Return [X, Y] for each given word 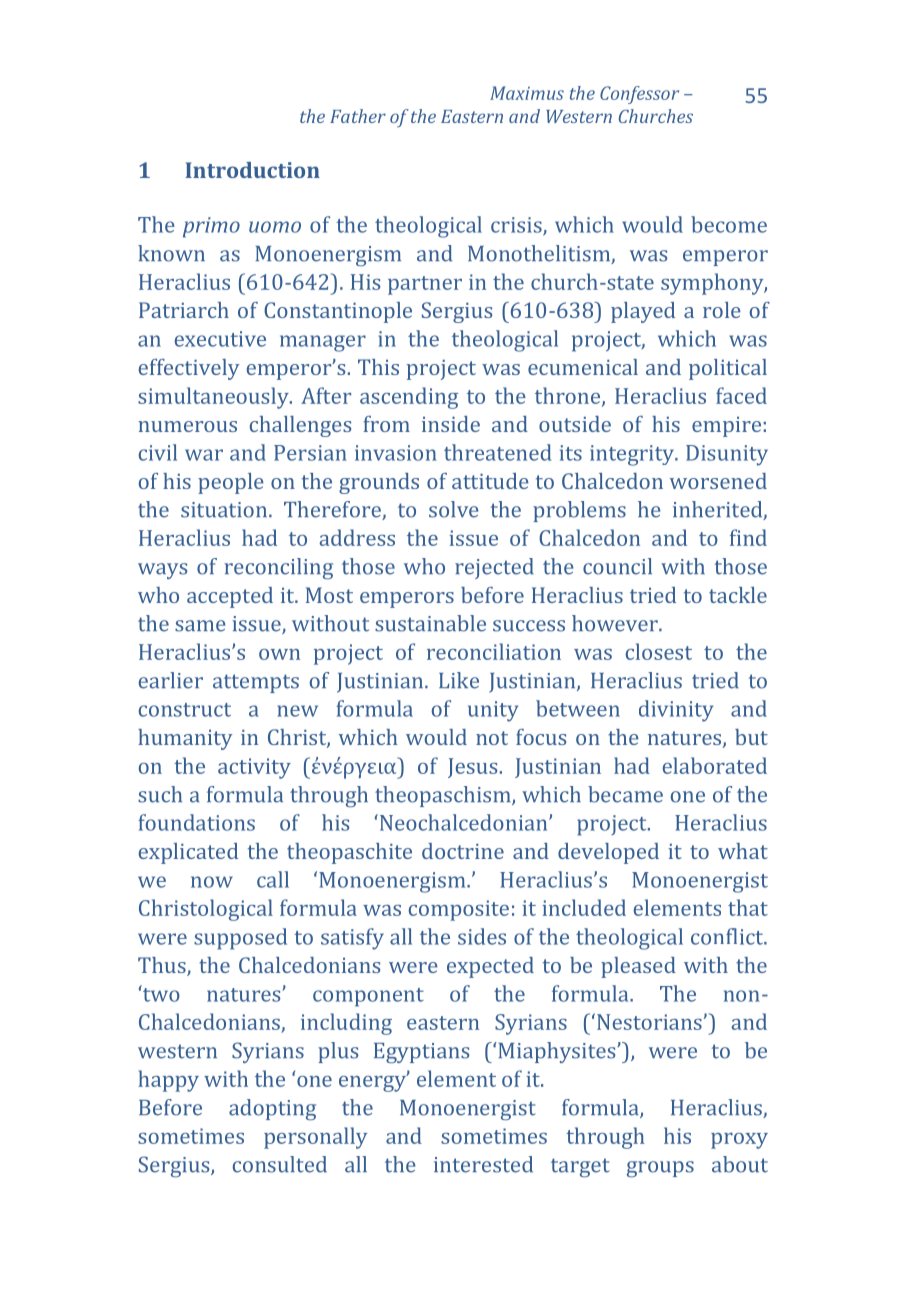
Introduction [252, 170]
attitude [490, 481]
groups [660, 1169]
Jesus [472, 768]
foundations [196, 822]
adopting [272, 1109]
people [231, 483]
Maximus [527, 93]
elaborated [715, 765]
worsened [718, 481]
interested [483, 1164]
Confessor [639, 95]
